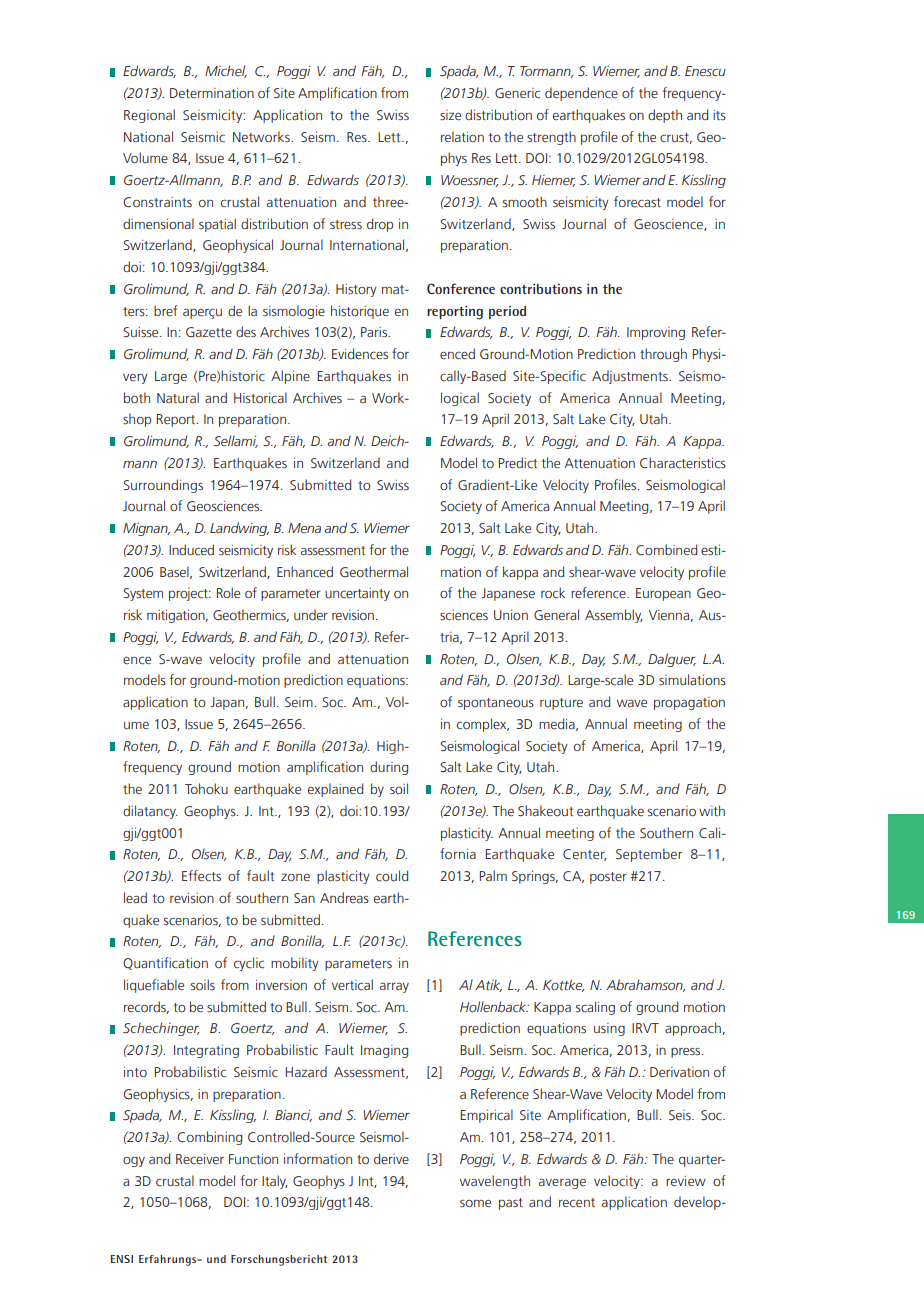 The image size is (924, 1308). I want to click on Geothermal, so click(374, 571).
